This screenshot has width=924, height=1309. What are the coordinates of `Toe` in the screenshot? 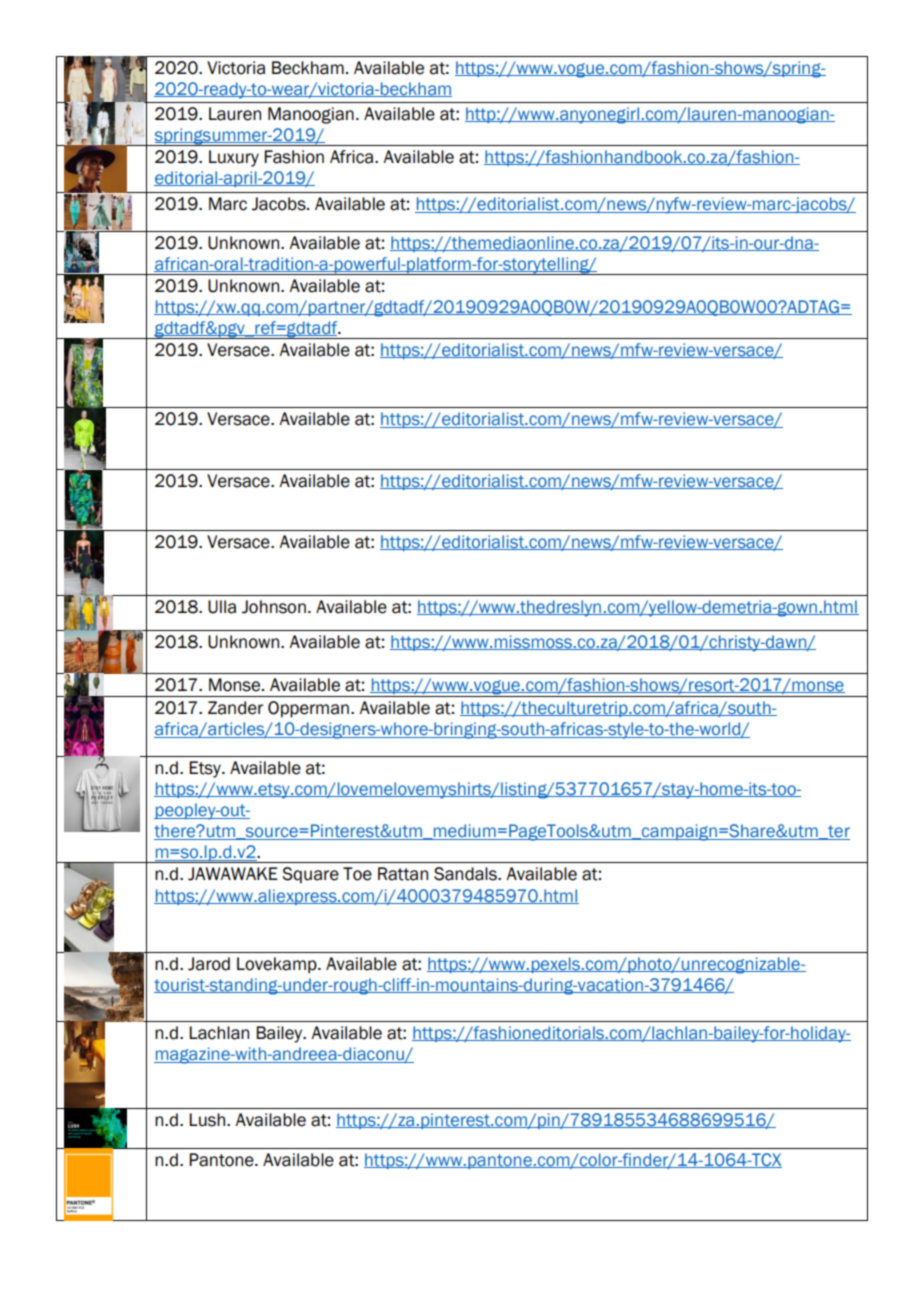 It's located at (357, 874).
